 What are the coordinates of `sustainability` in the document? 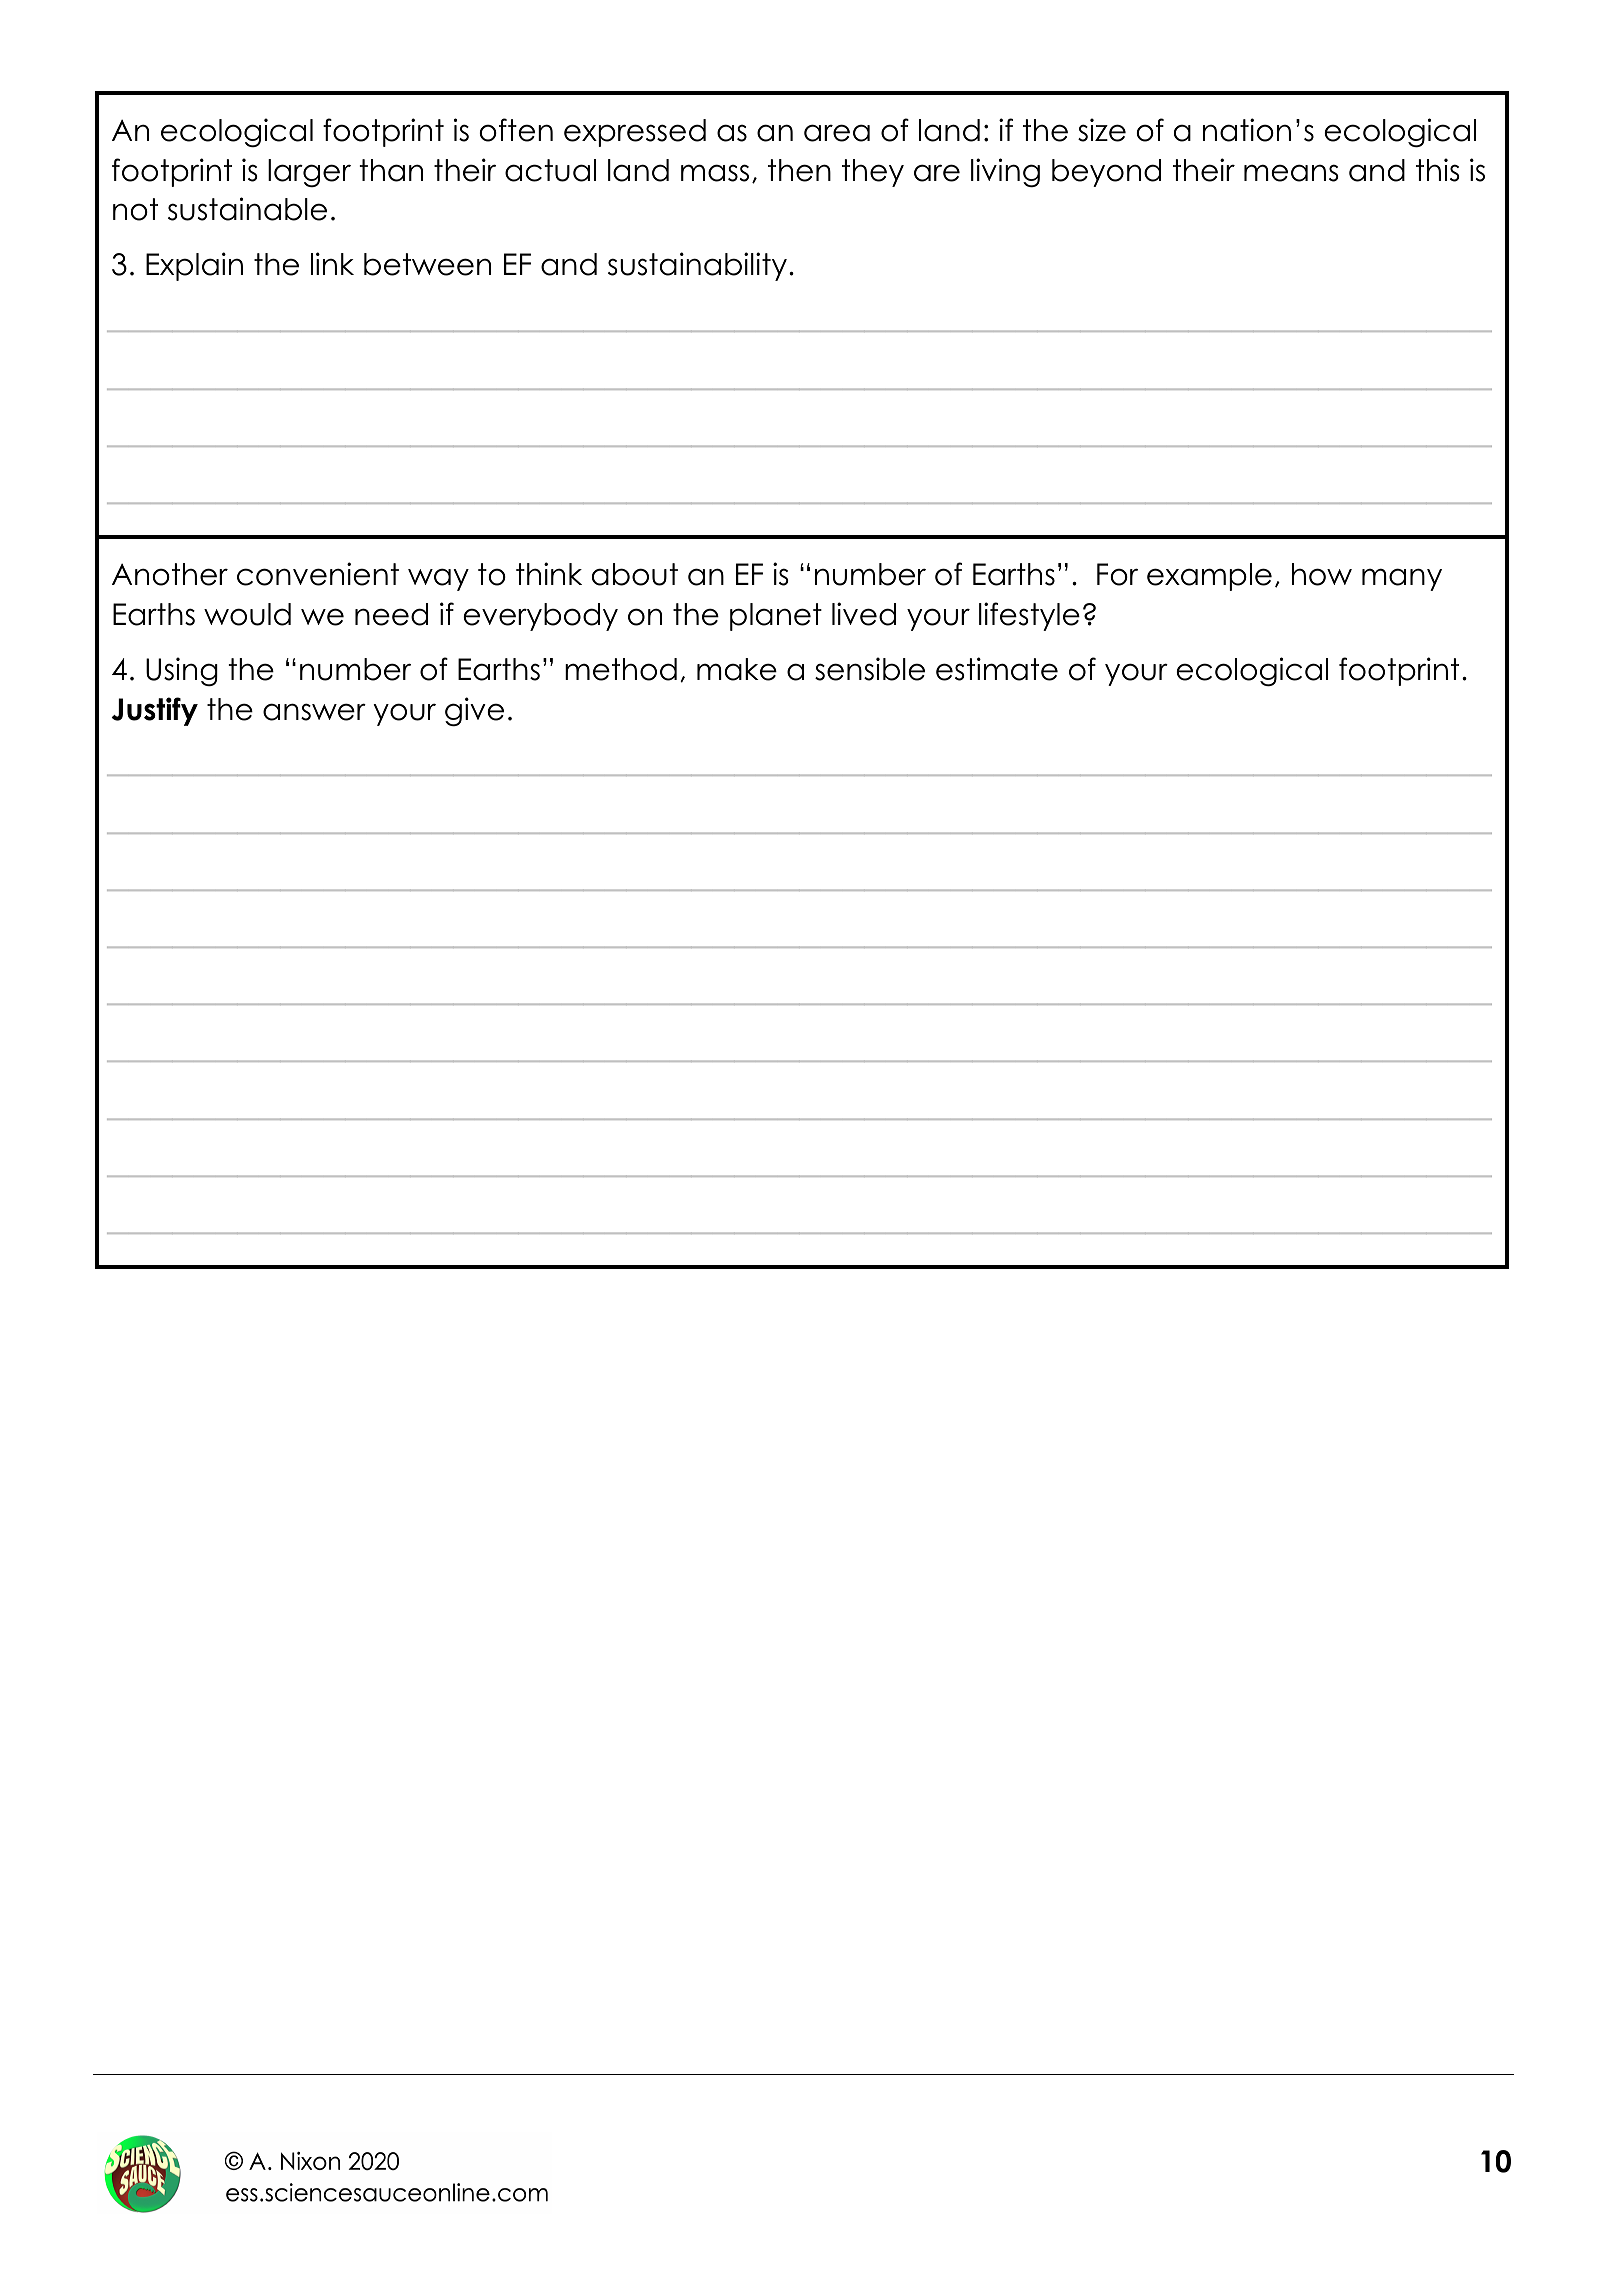 It's located at (697, 266).
